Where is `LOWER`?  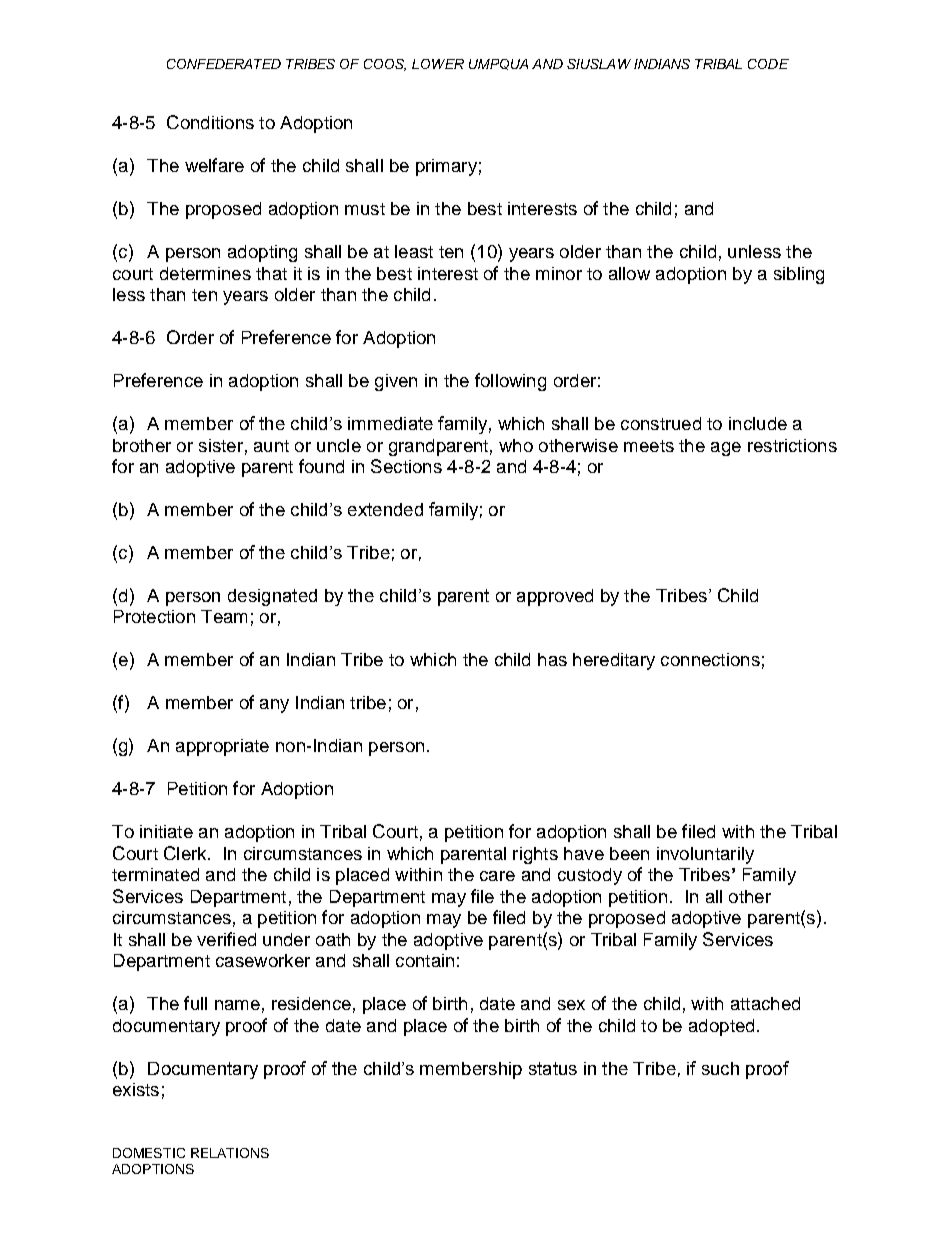
LOWER is located at coordinates (438, 64).
